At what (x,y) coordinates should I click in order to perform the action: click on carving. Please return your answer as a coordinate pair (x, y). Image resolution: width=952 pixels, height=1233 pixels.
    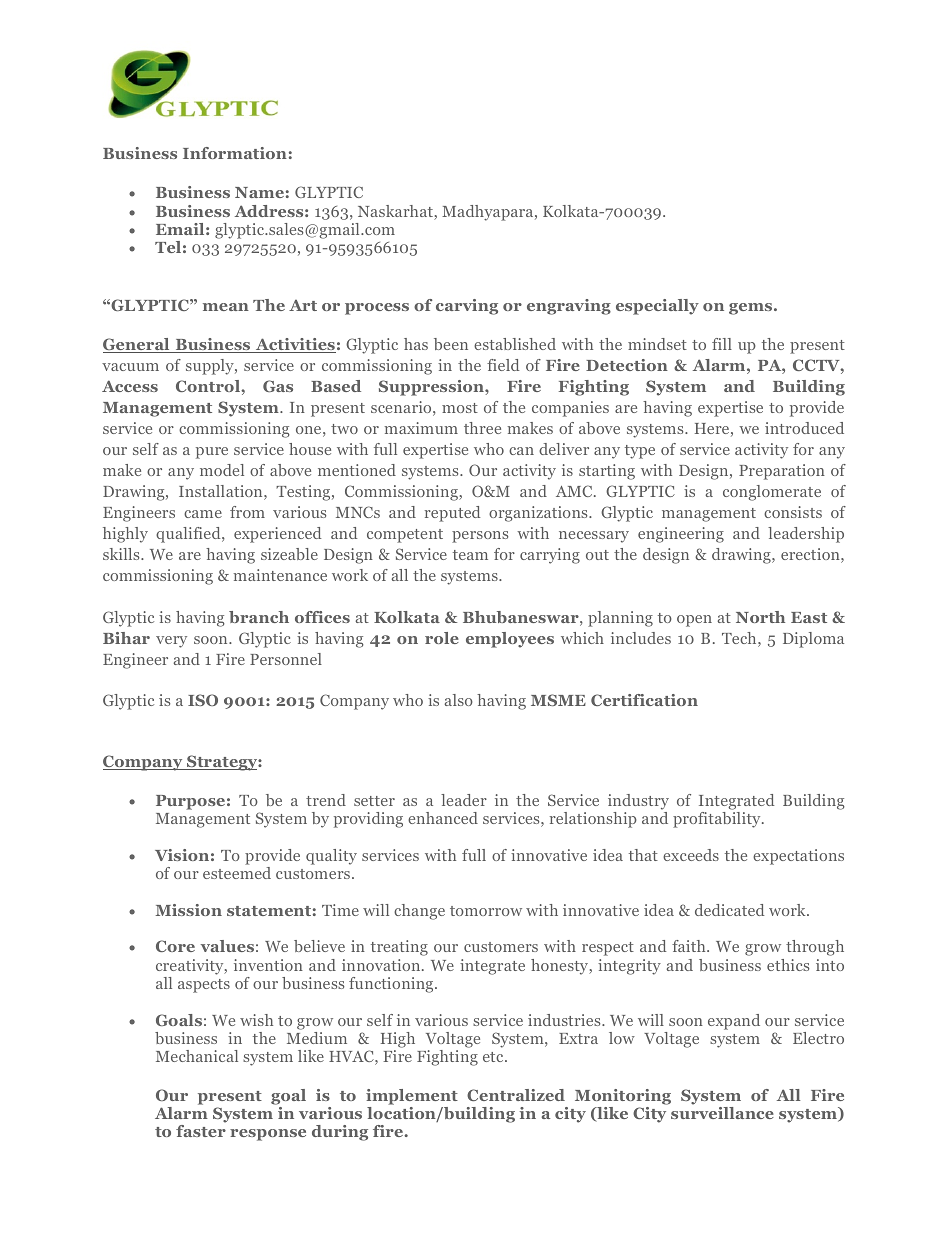
    Looking at the image, I should click on (467, 307).
